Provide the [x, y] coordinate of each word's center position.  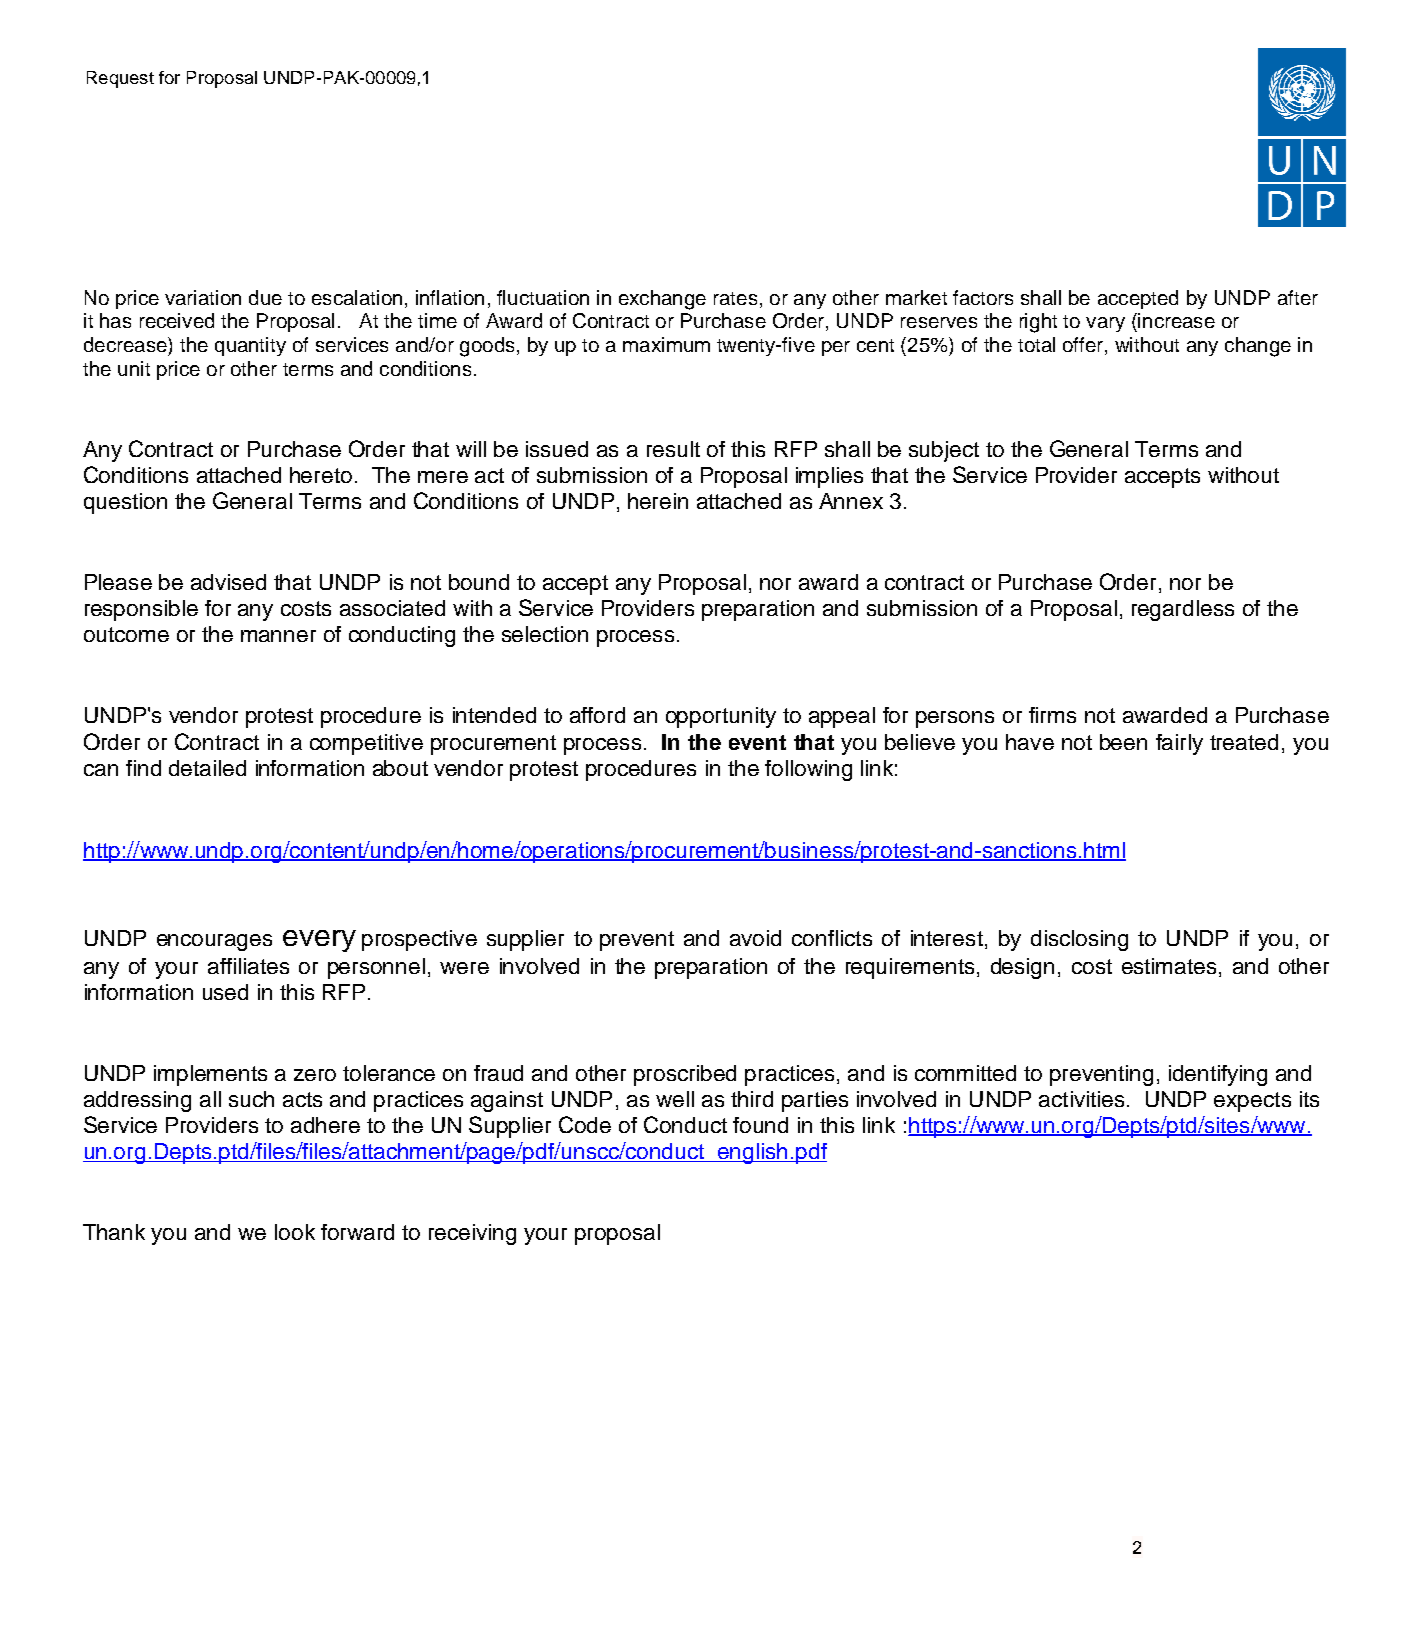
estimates [1169, 966]
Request [120, 79]
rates [735, 298]
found [760, 1125]
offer [1084, 346]
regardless [1183, 610]
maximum [666, 344]
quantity [250, 346]
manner [278, 636]
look [295, 1232]
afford [597, 715]
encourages [214, 942]
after [1298, 297]
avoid [755, 938]
